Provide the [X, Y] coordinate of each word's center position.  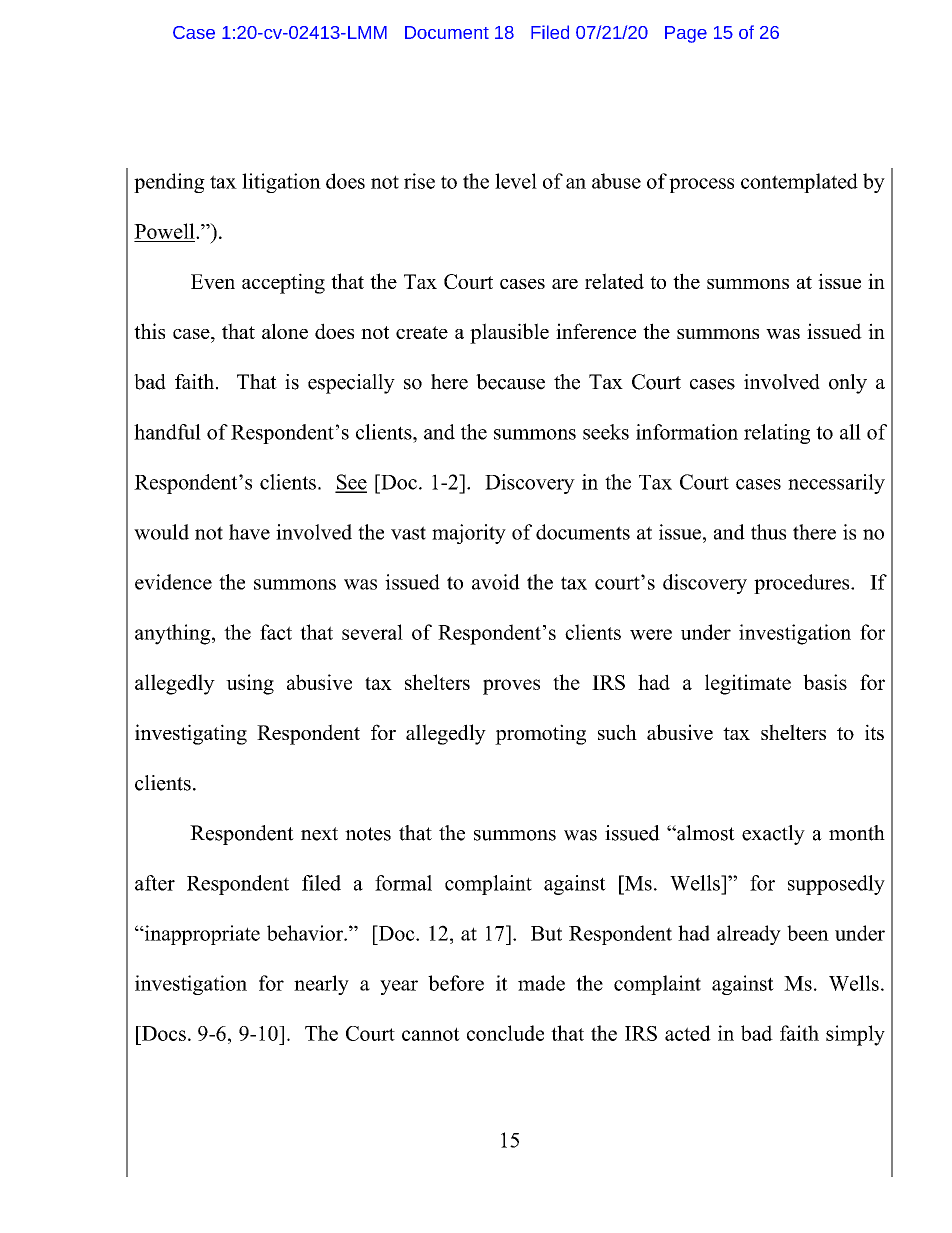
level [516, 181]
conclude [505, 1033]
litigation [281, 183]
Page [686, 34]
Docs [163, 1033]
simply [855, 1035]
